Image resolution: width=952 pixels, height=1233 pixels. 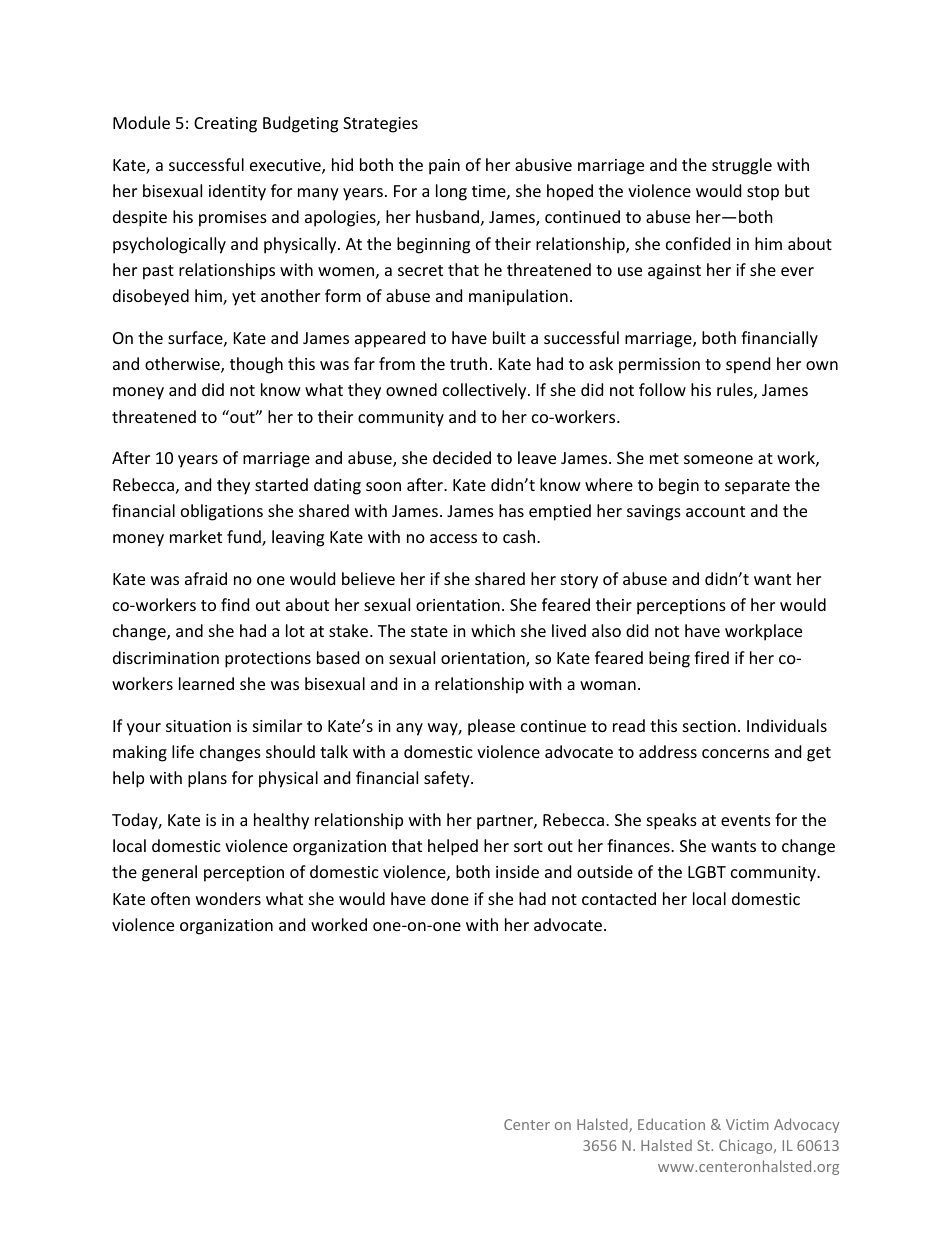 What do you see at coordinates (444, 167) in the image?
I see `pain` at bounding box center [444, 167].
